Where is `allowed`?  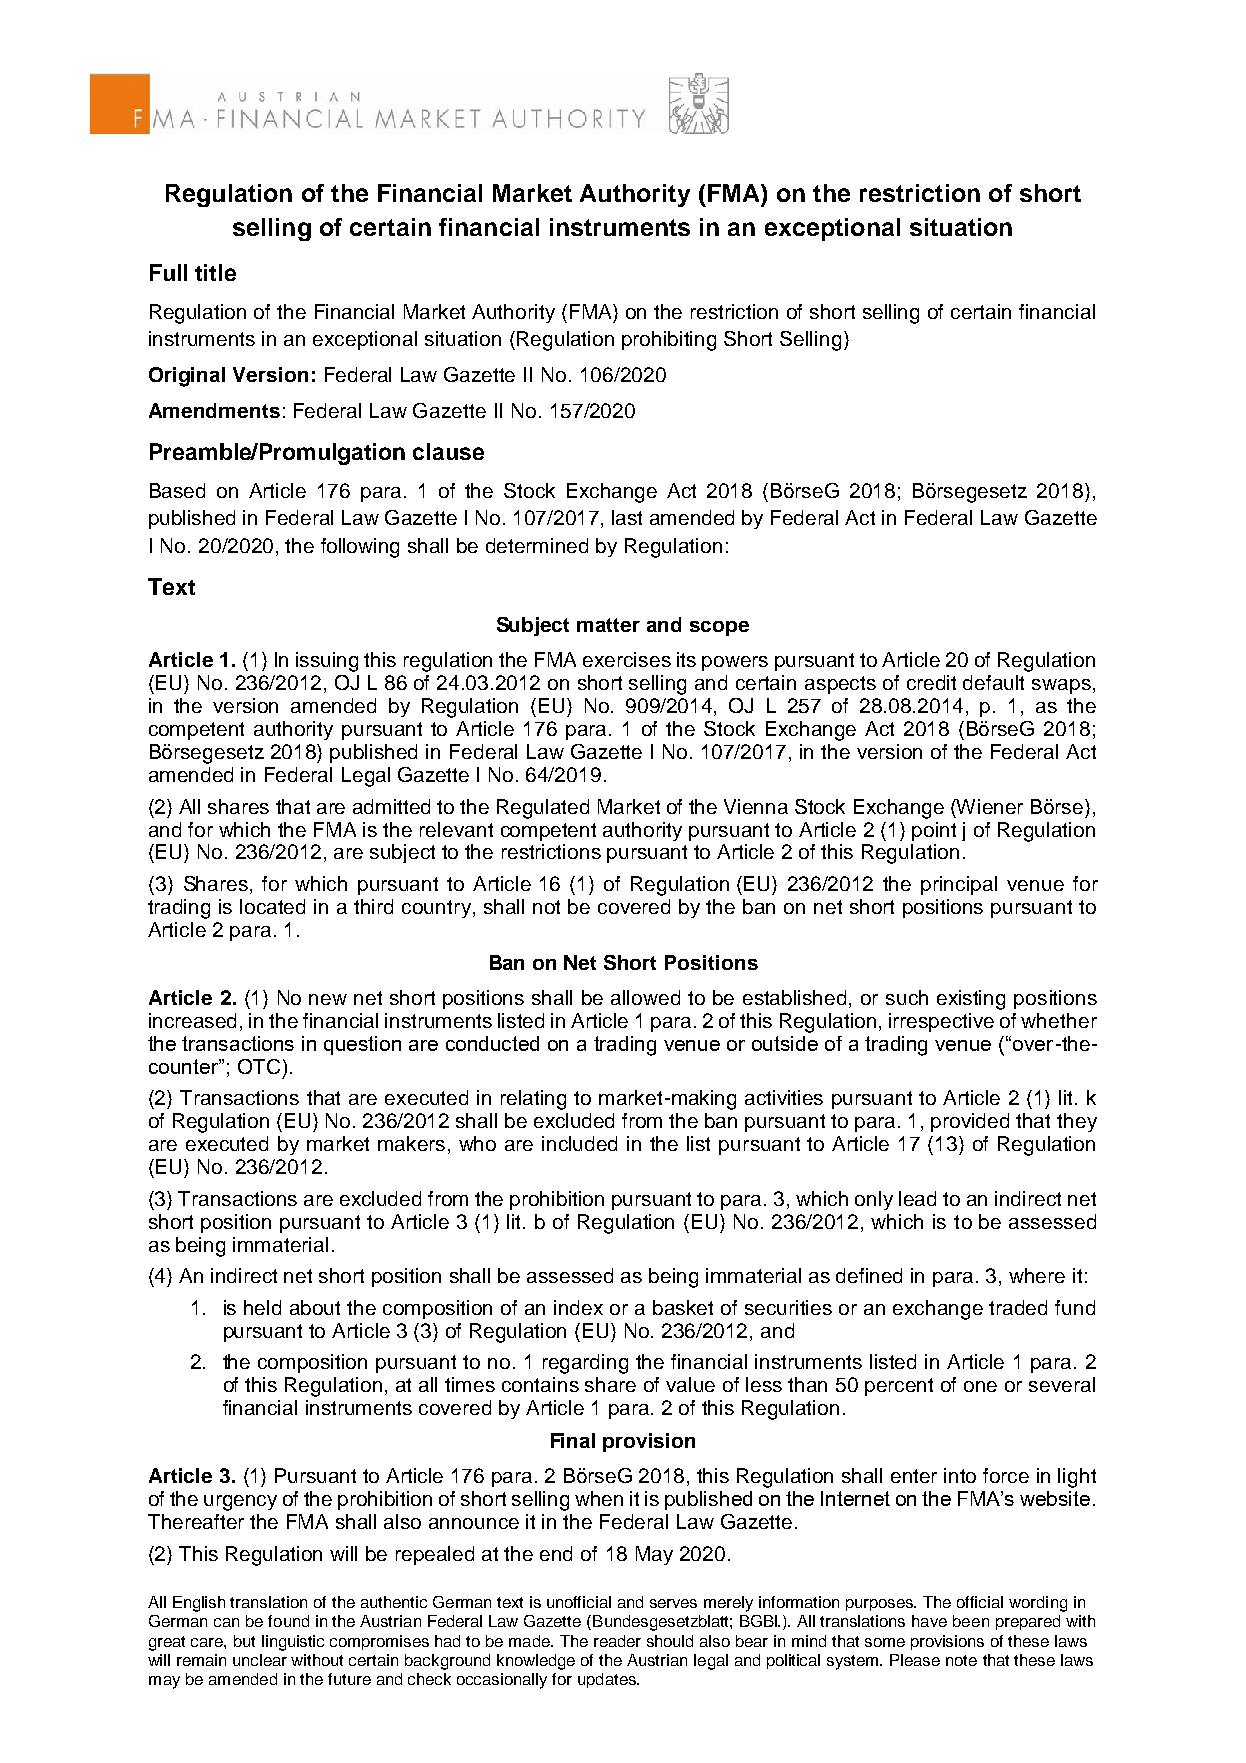 allowed is located at coordinates (645, 997).
